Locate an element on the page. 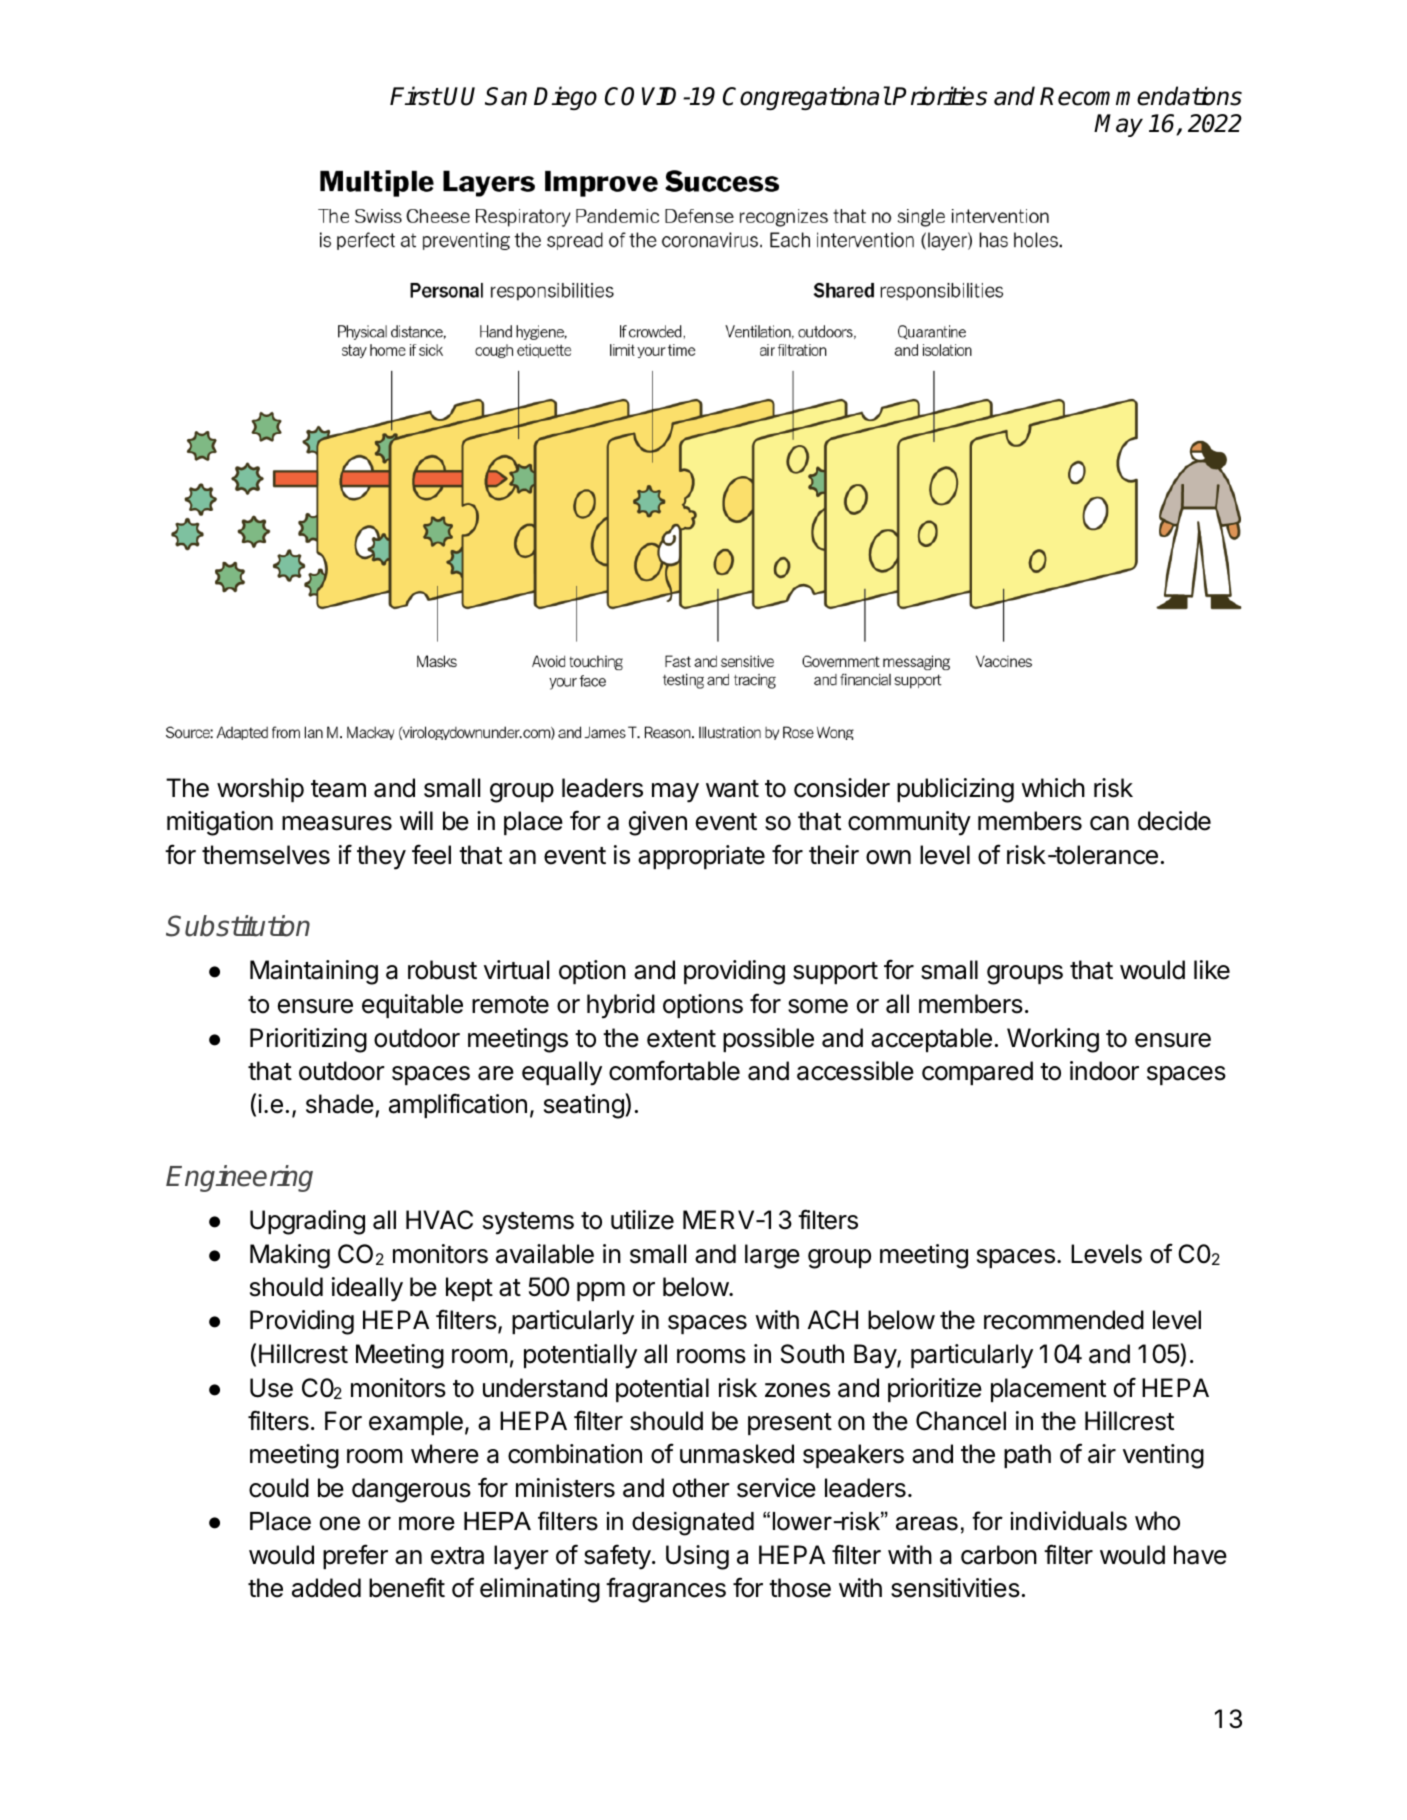 The image size is (1407, 1820). Diego is located at coordinates (565, 98).
